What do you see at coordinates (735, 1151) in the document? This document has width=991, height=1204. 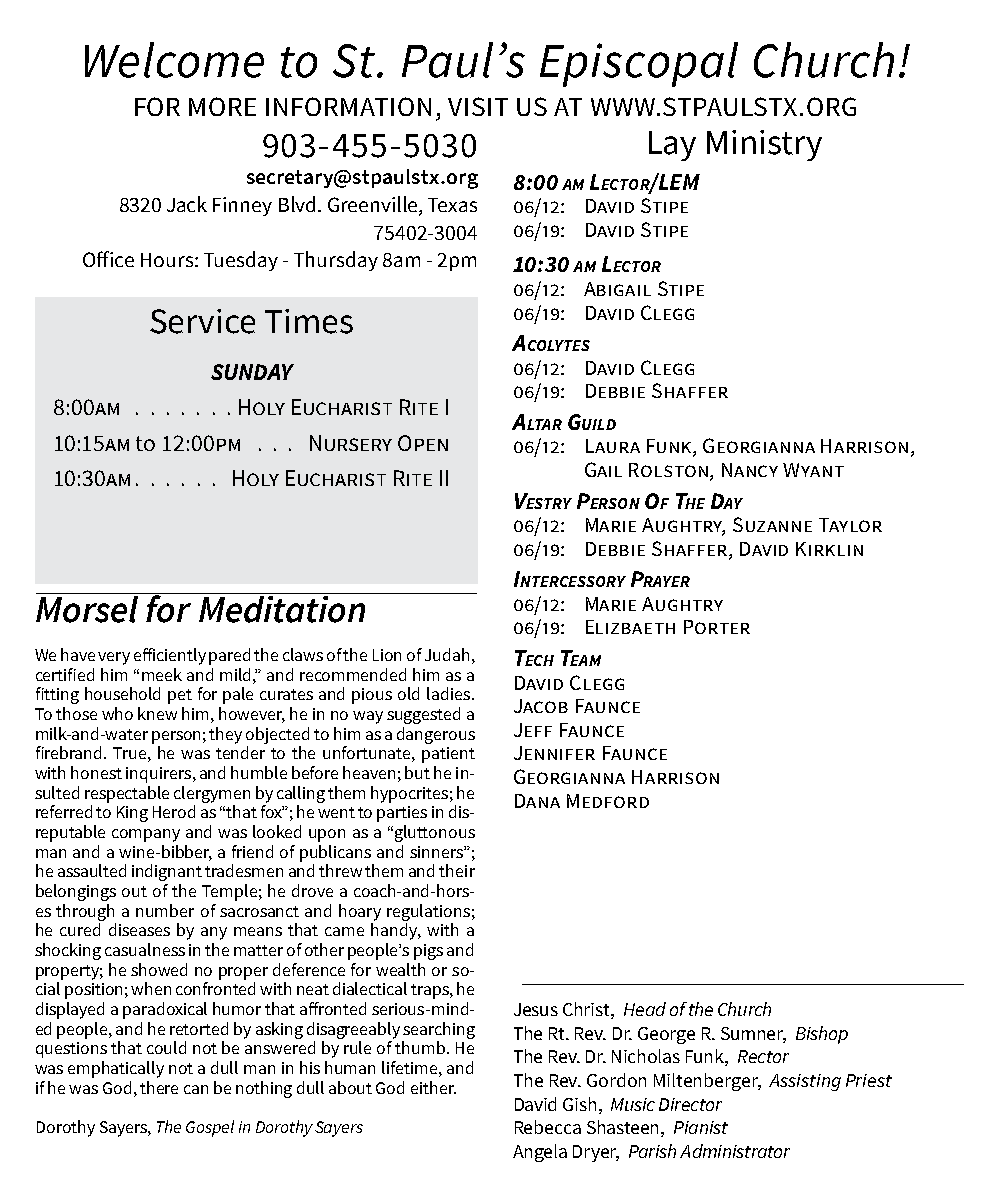 I see `Administrator` at bounding box center [735, 1151].
